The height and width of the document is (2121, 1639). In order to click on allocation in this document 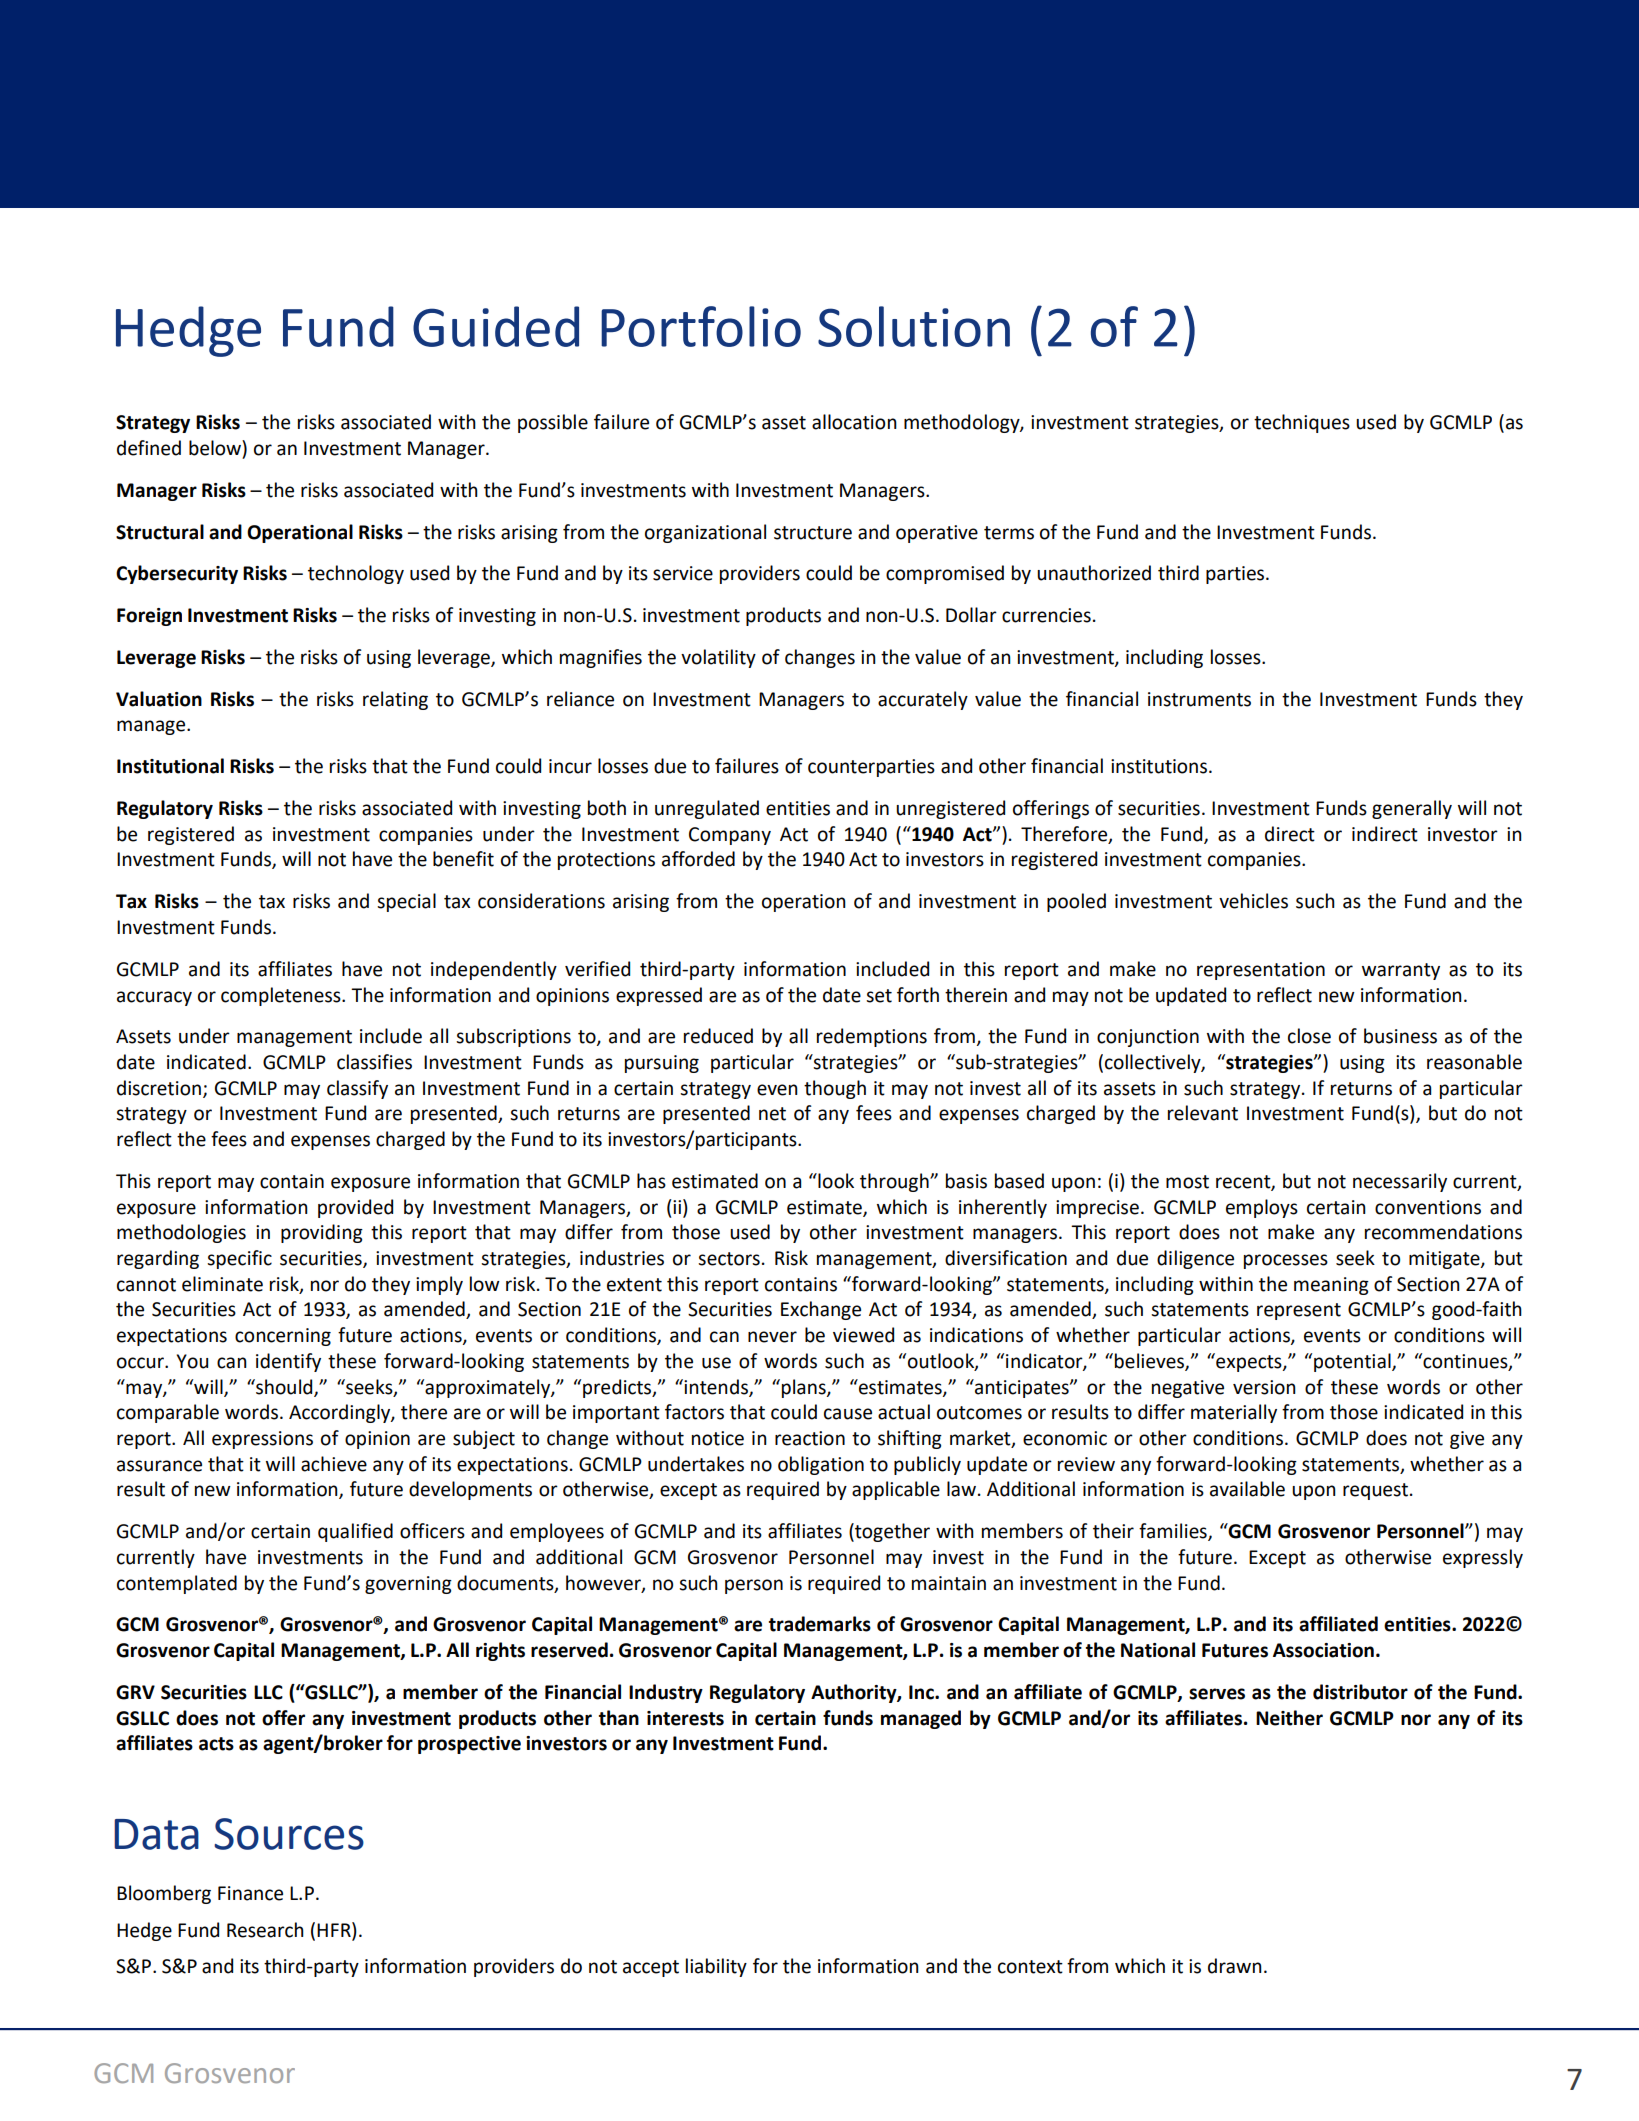, I will do `click(854, 422)`.
